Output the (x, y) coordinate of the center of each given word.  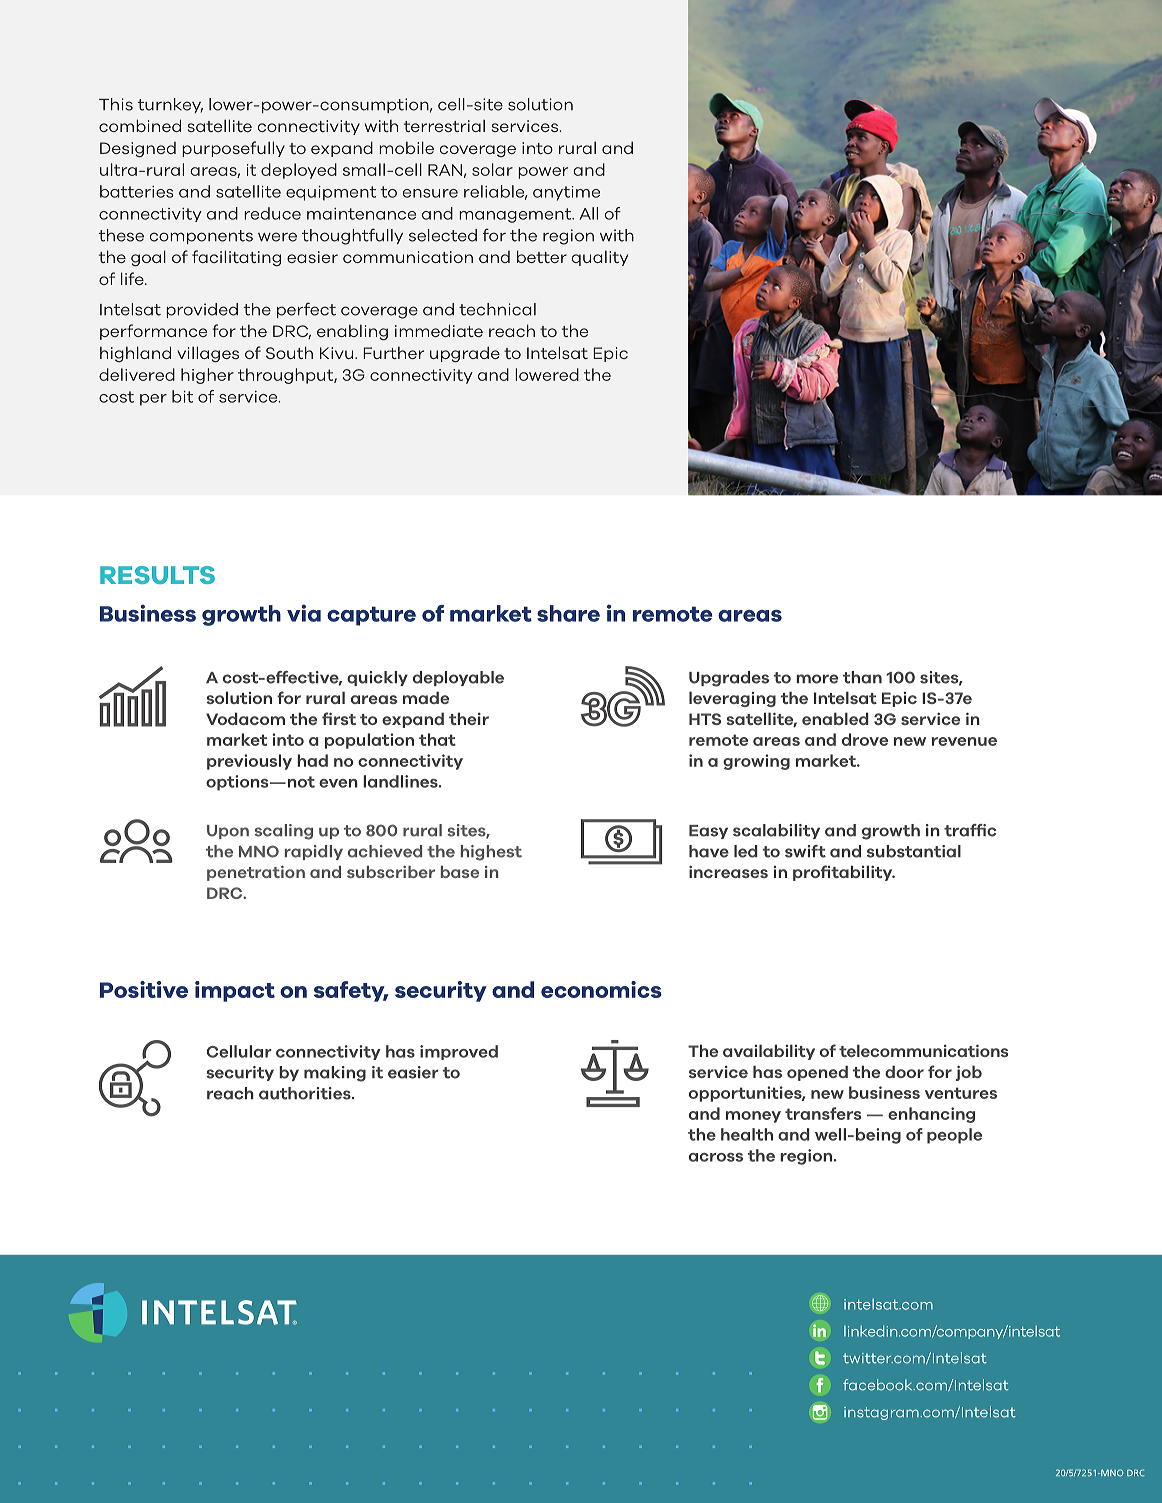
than (862, 677)
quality (600, 258)
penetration (256, 873)
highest (491, 853)
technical (497, 309)
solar (492, 169)
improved (459, 1052)
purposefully (233, 149)
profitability (844, 873)
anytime (566, 193)
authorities (306, 1093)
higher (207, 376)
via (304, 613)
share (568, 613)
